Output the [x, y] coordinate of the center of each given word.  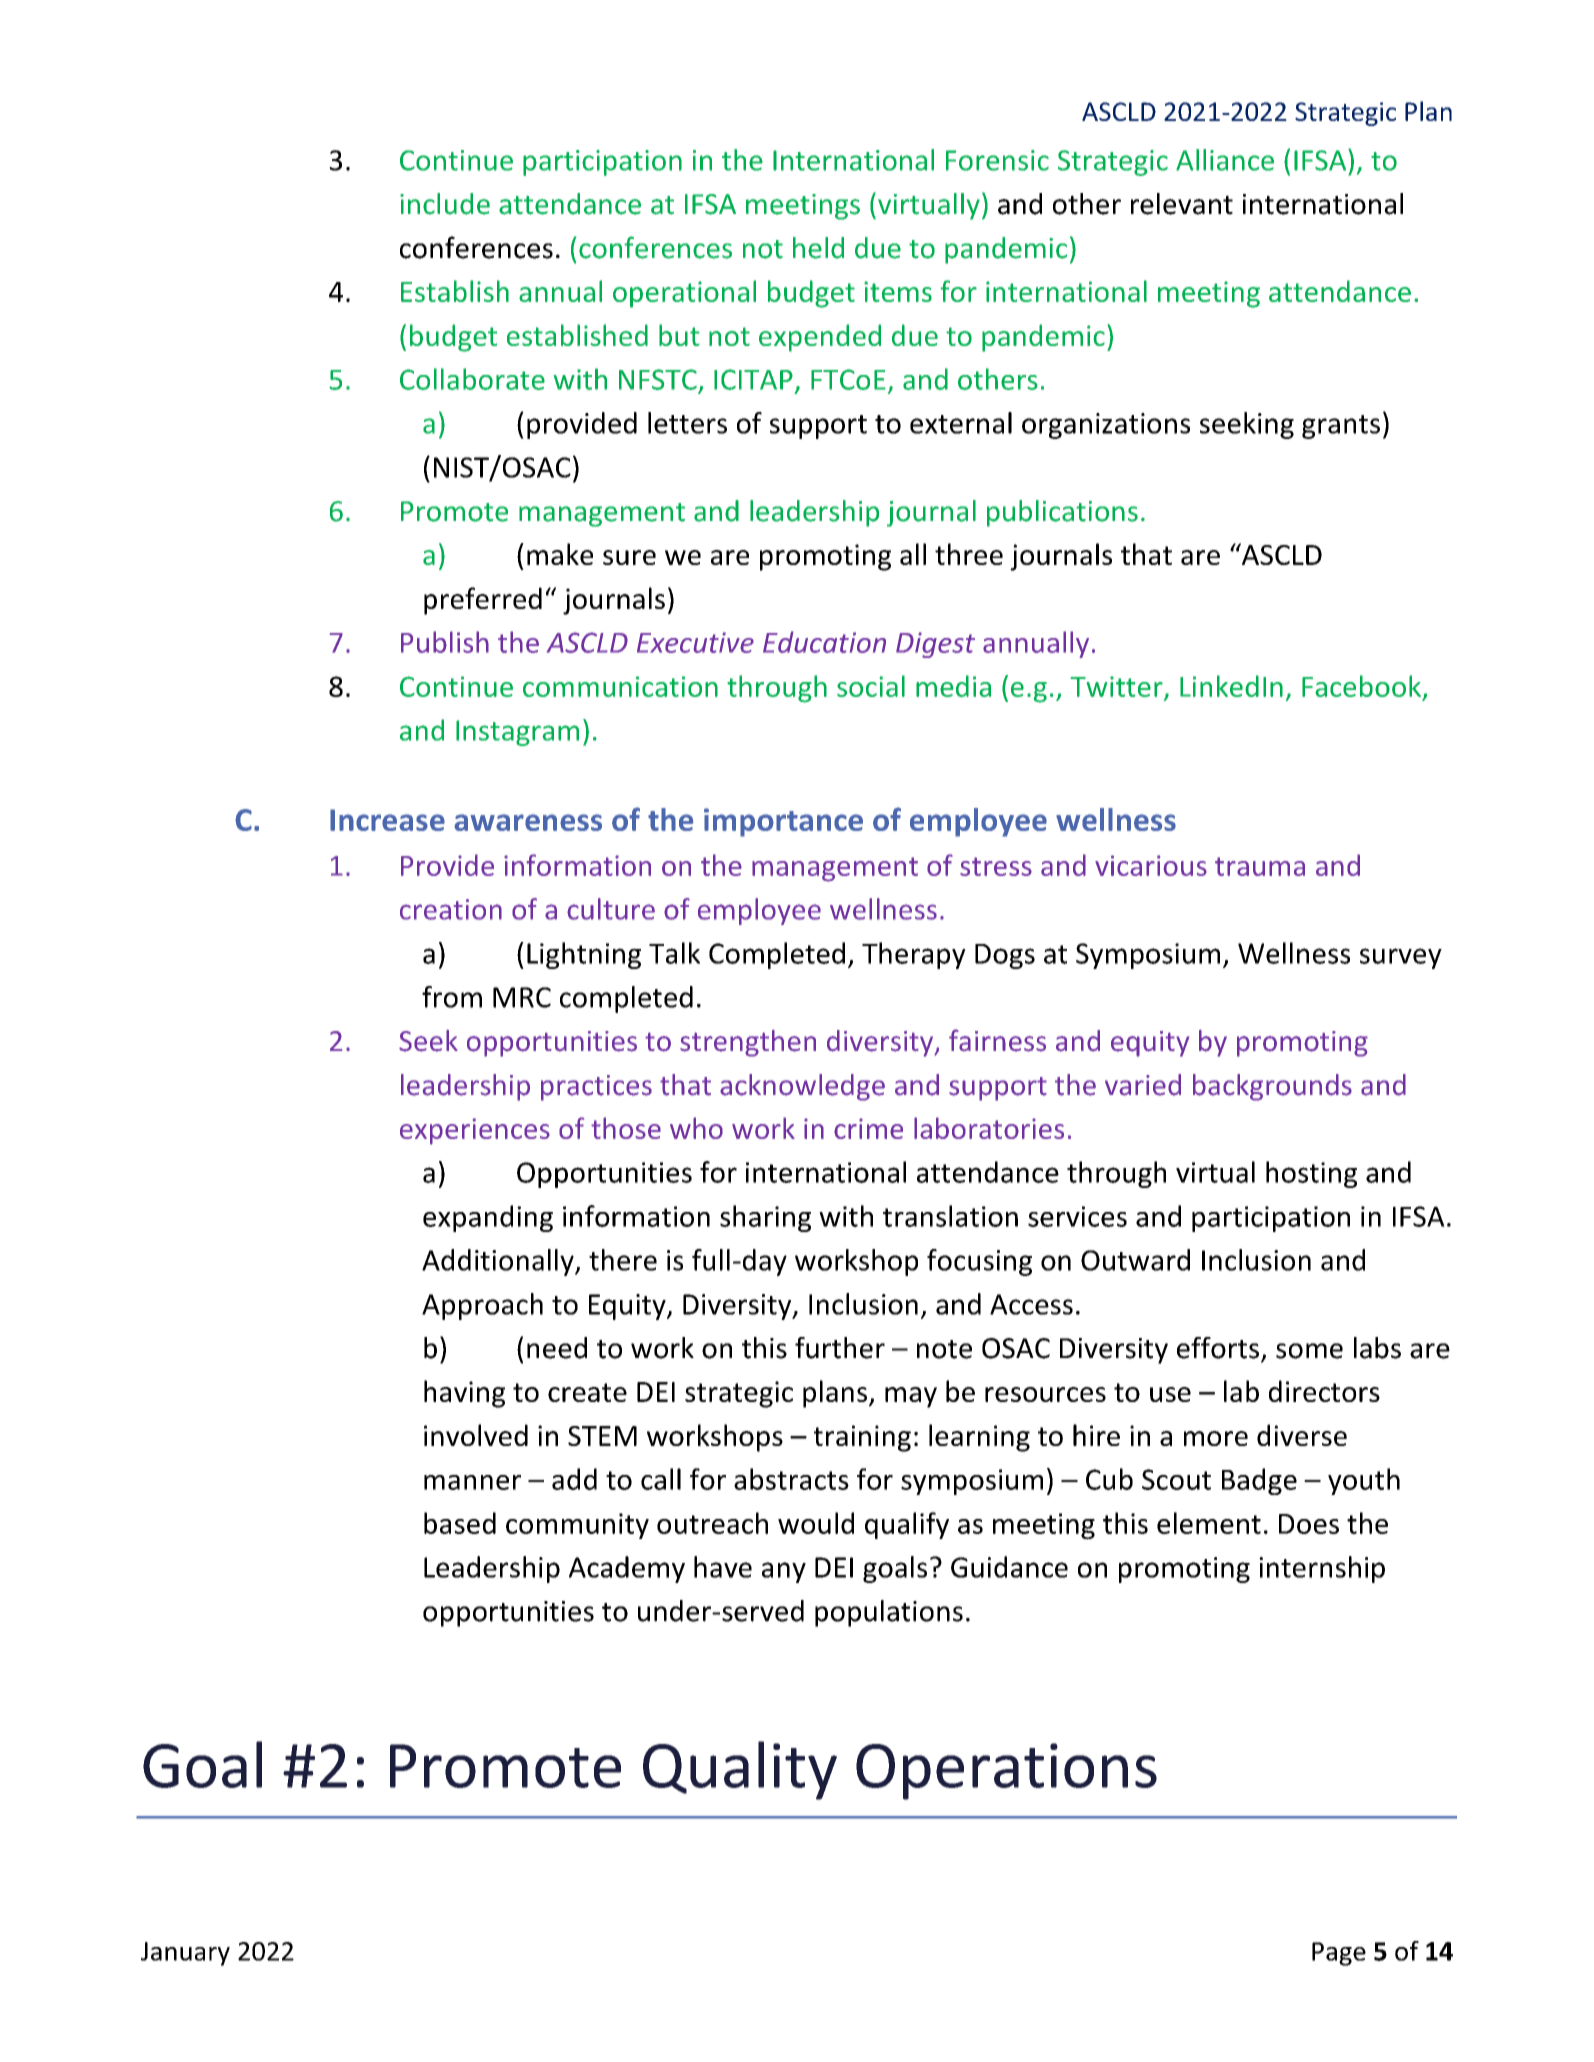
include [445, 204]
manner [472, 1482]
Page [1339, 1954]
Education [824, 642]
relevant [1182, 204]
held [818, 248]
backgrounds [1272, 1087]
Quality [740, 1770]
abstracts [791, 1479]
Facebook [1361, 686]
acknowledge [802, 1087]
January [185, 1954]
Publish [445, 642]
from [452, 997]
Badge [1259, 1481]
